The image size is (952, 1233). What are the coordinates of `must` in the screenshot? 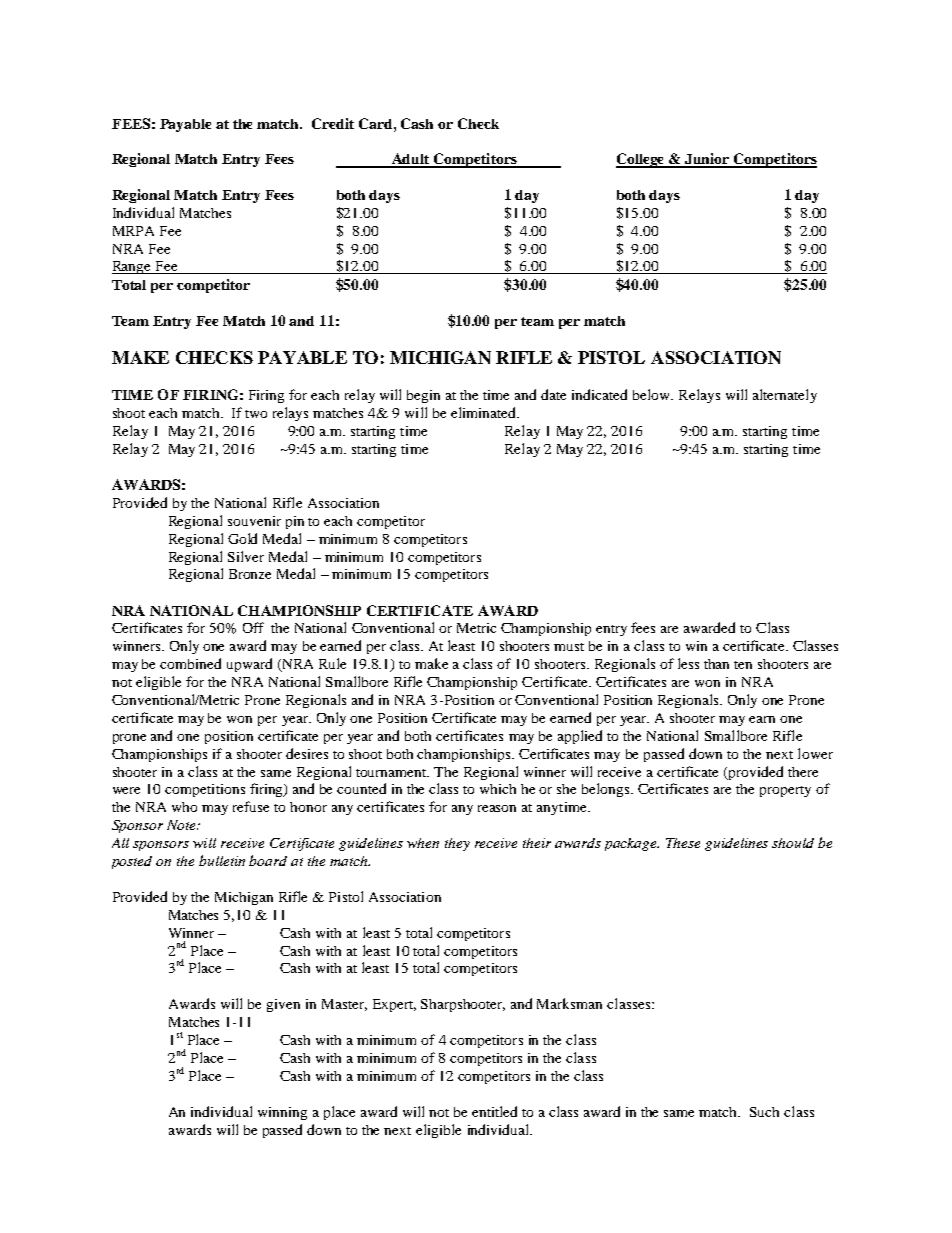 It's located at (569, 647).
